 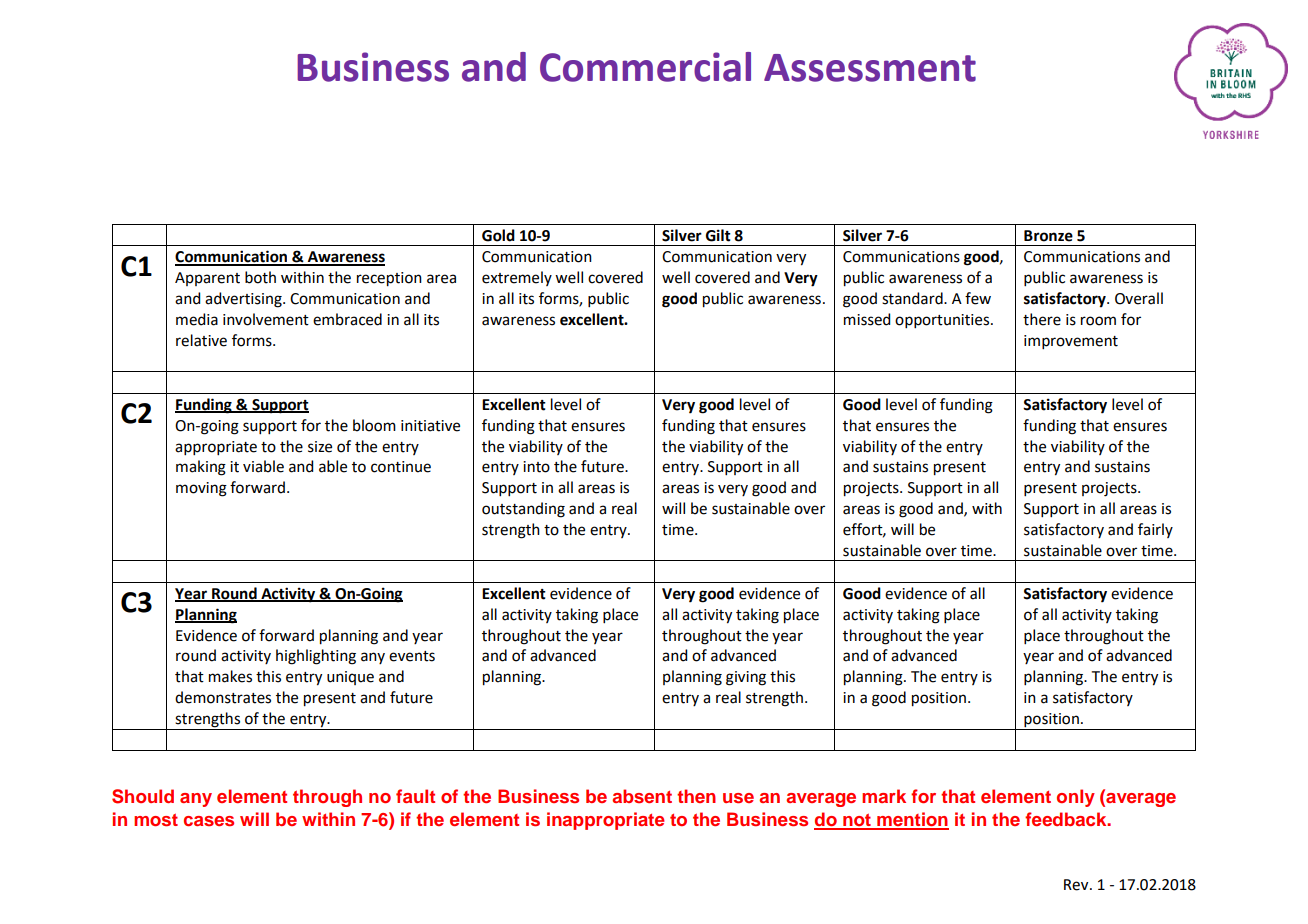 What do you see at coordinates (746, 678) in the screenshot?
I see `giving` at bounding box center [746, 678].
